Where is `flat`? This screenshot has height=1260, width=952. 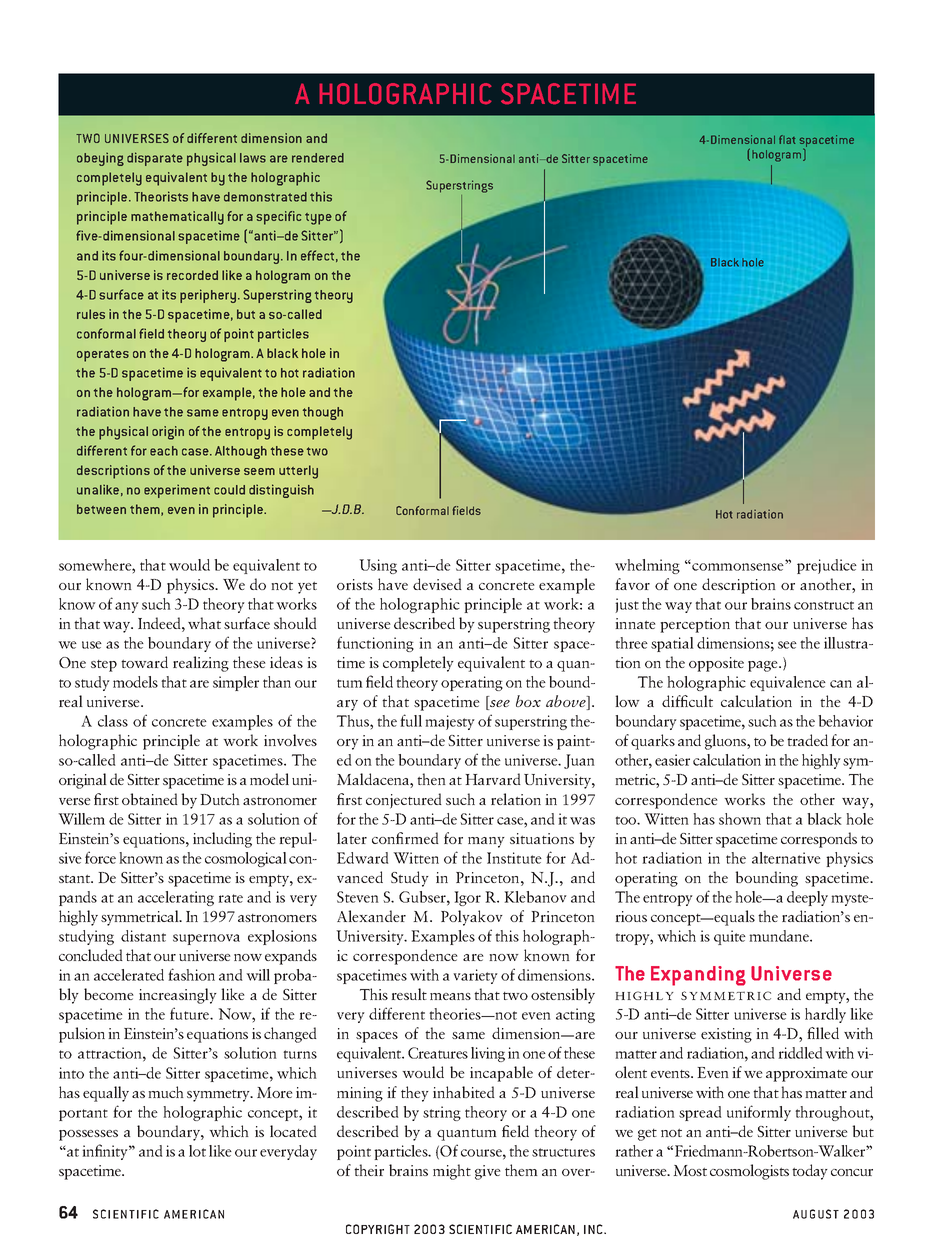
flat is located at coordinates (787, 139).
